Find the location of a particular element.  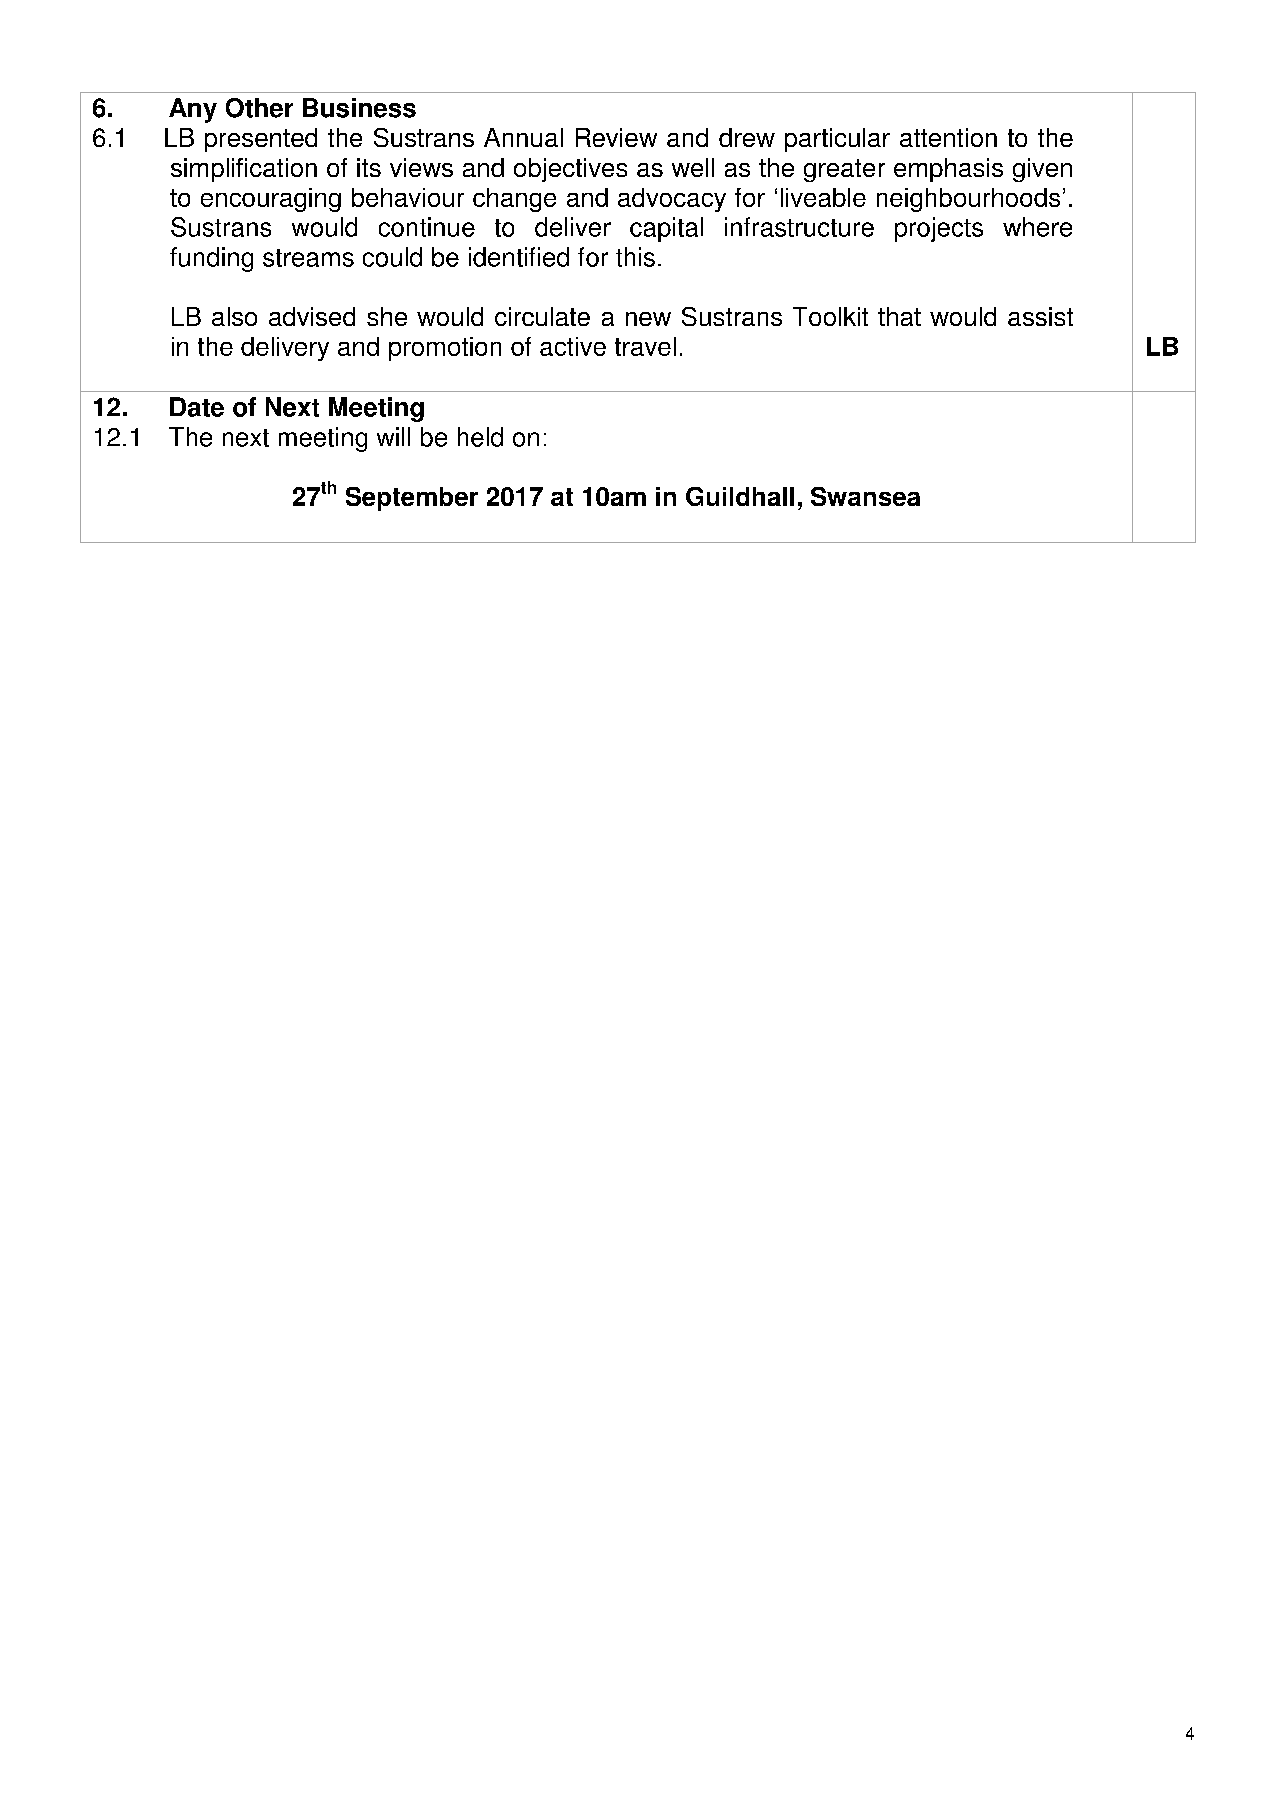

neighbourhoods is located at coordinates (968, 200).
